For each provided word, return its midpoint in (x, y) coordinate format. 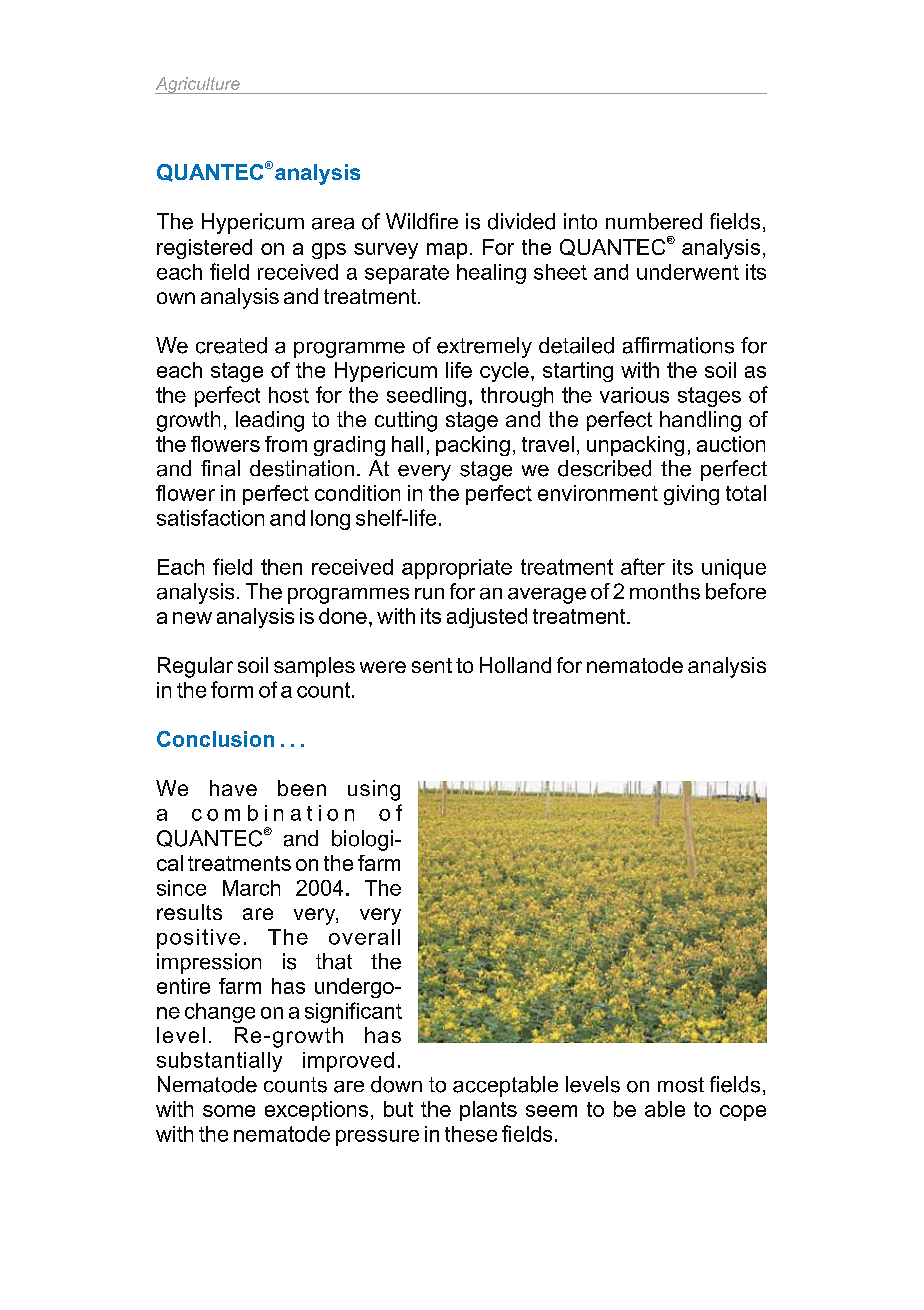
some (229, 1111)
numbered (654, 221)
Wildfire (422, 221)
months (665, 591)
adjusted (487, 618)
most (681, 1085)
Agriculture (198, 85)
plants (488, 1111)
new (192, 618)
